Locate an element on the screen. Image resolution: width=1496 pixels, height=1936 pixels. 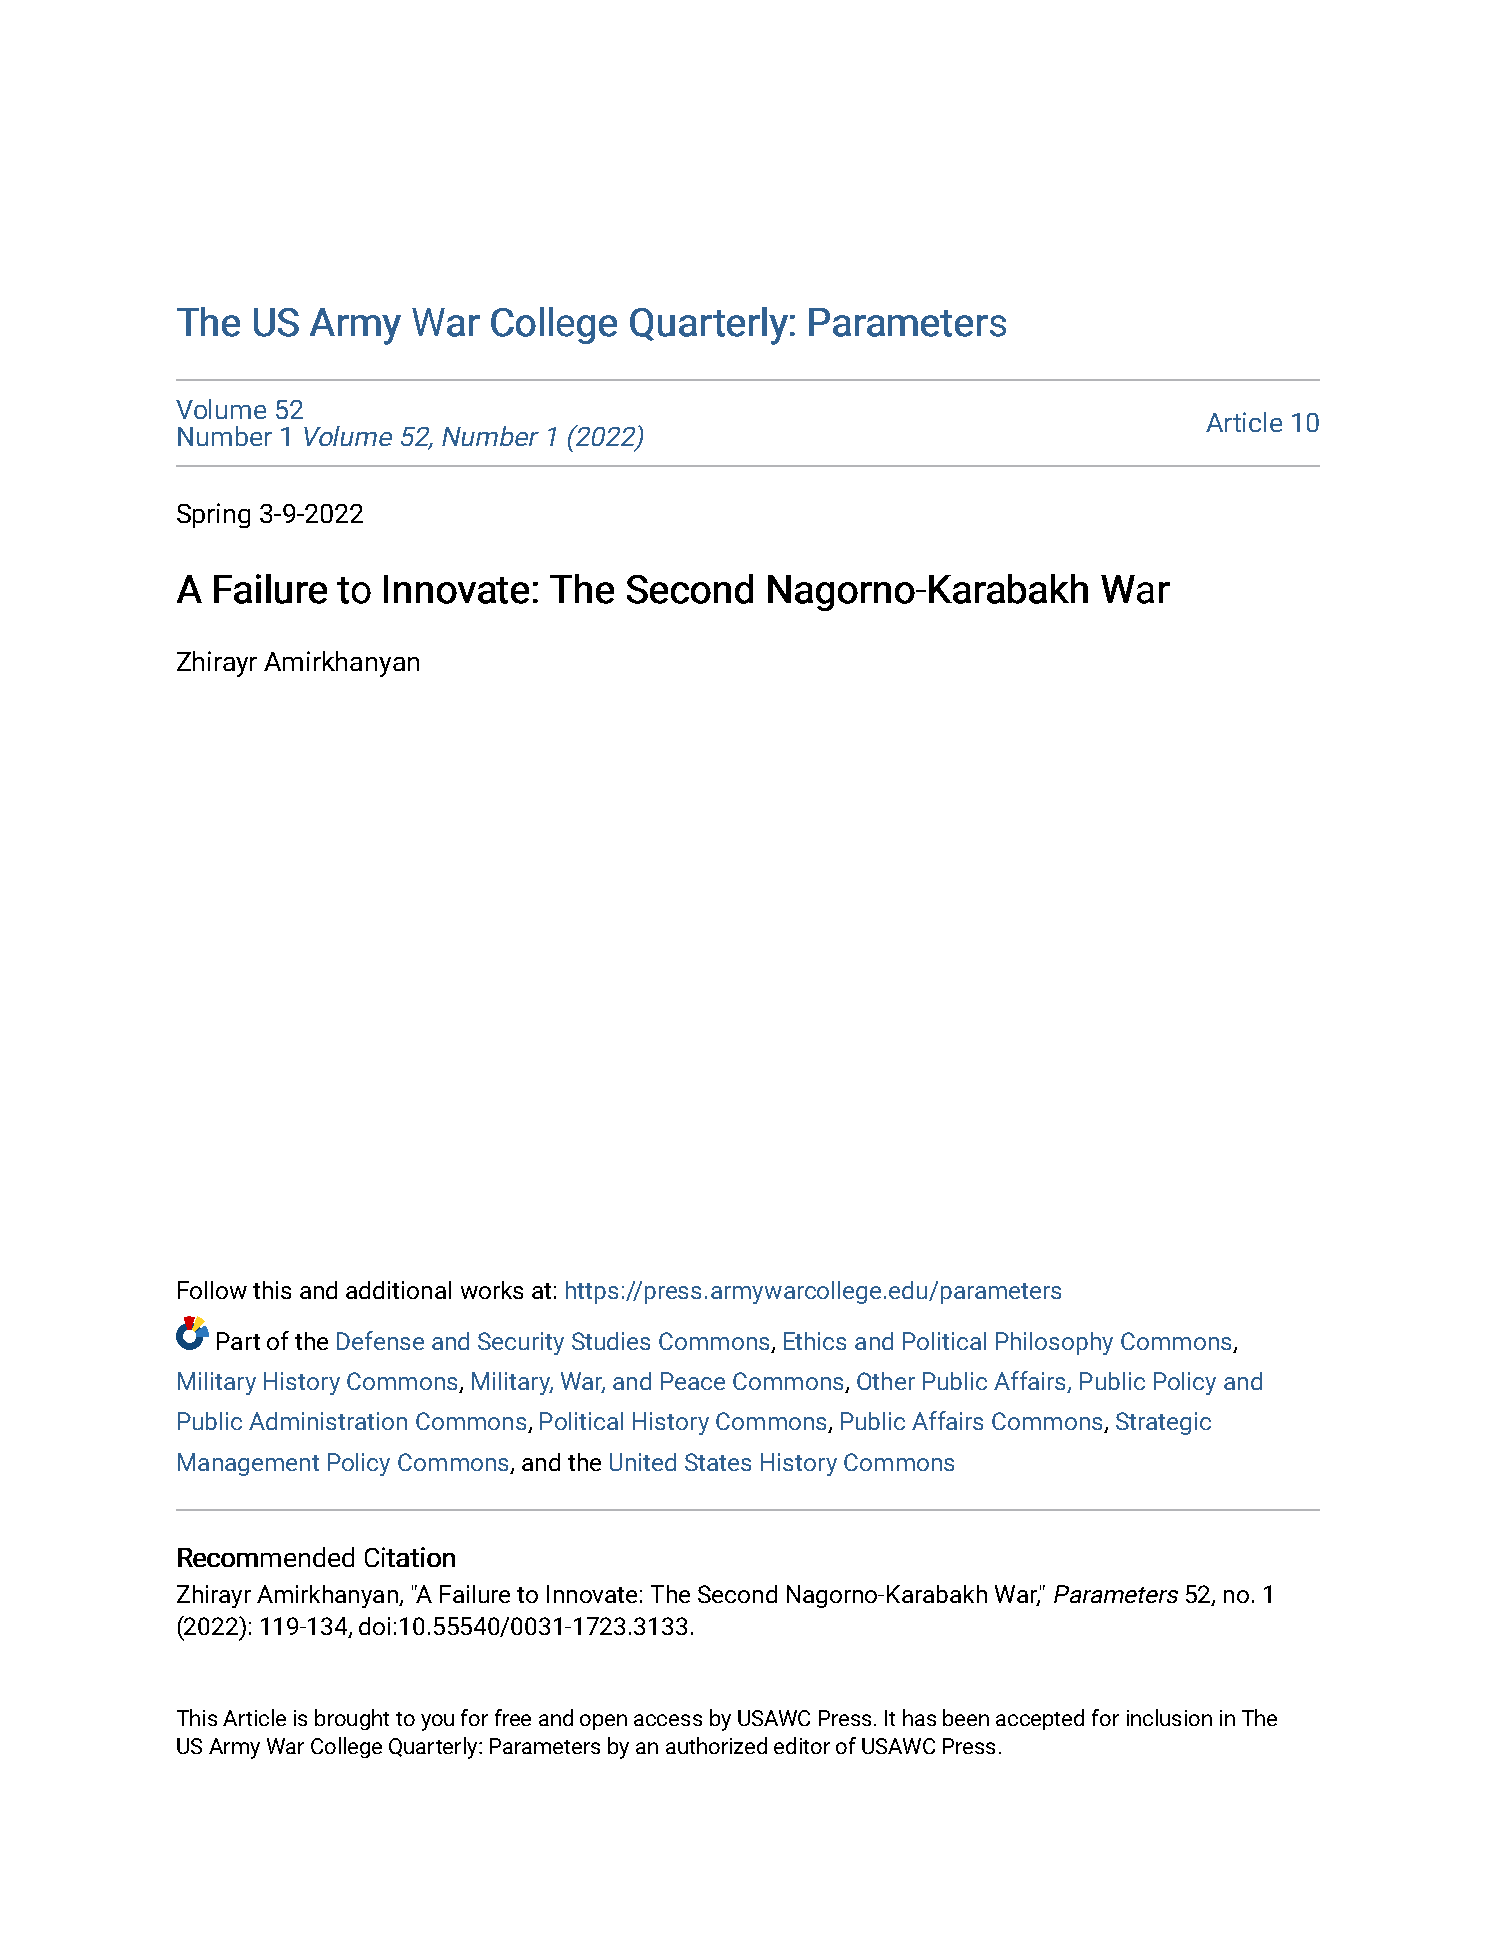
Philosophy is located at coordinates (1054, 1343).
